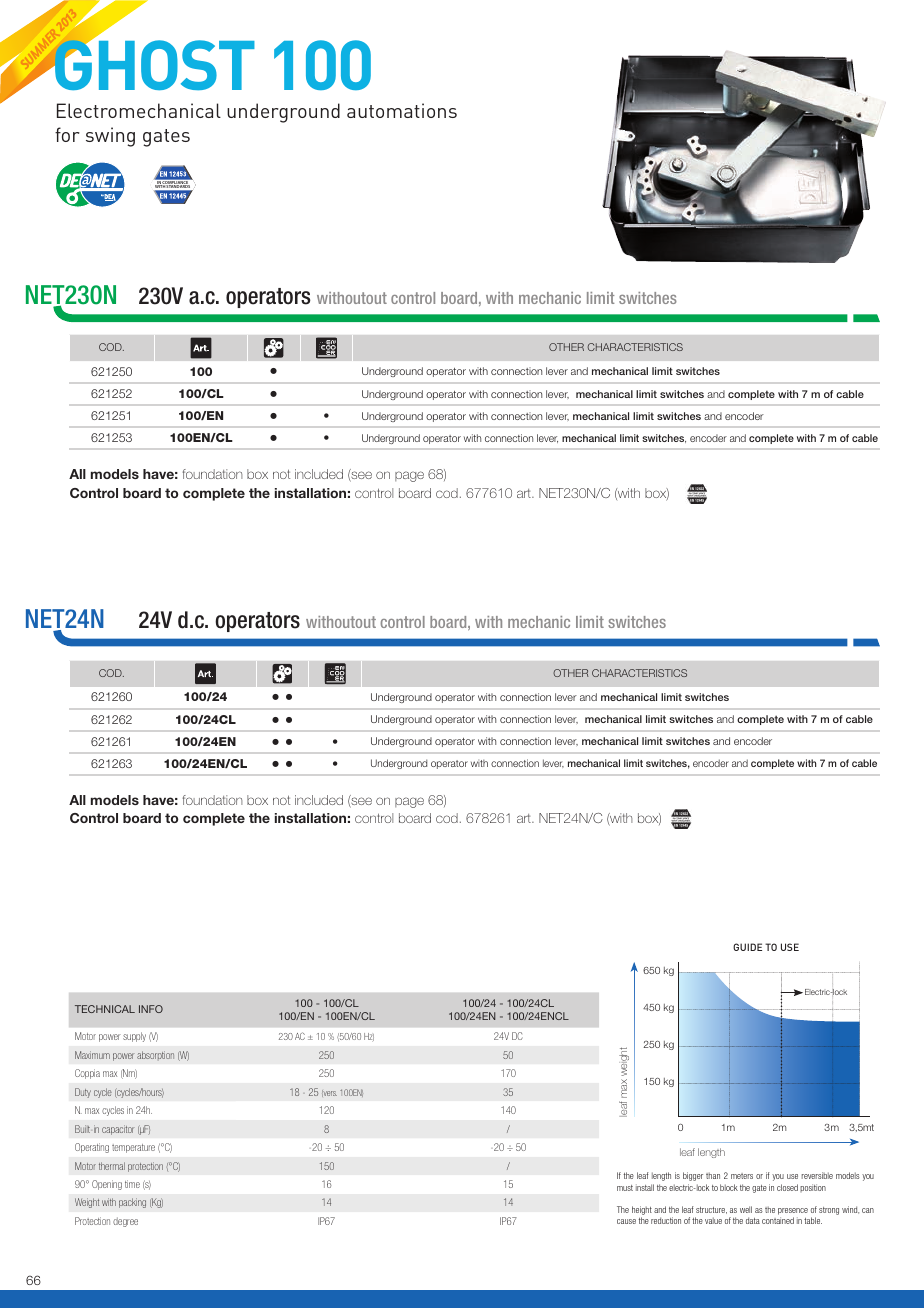 This image has height=1308, width=924. What do you see at coordinates (747, 947) in the image?
I see `GUIDE` at bounding box center [747, 947].
